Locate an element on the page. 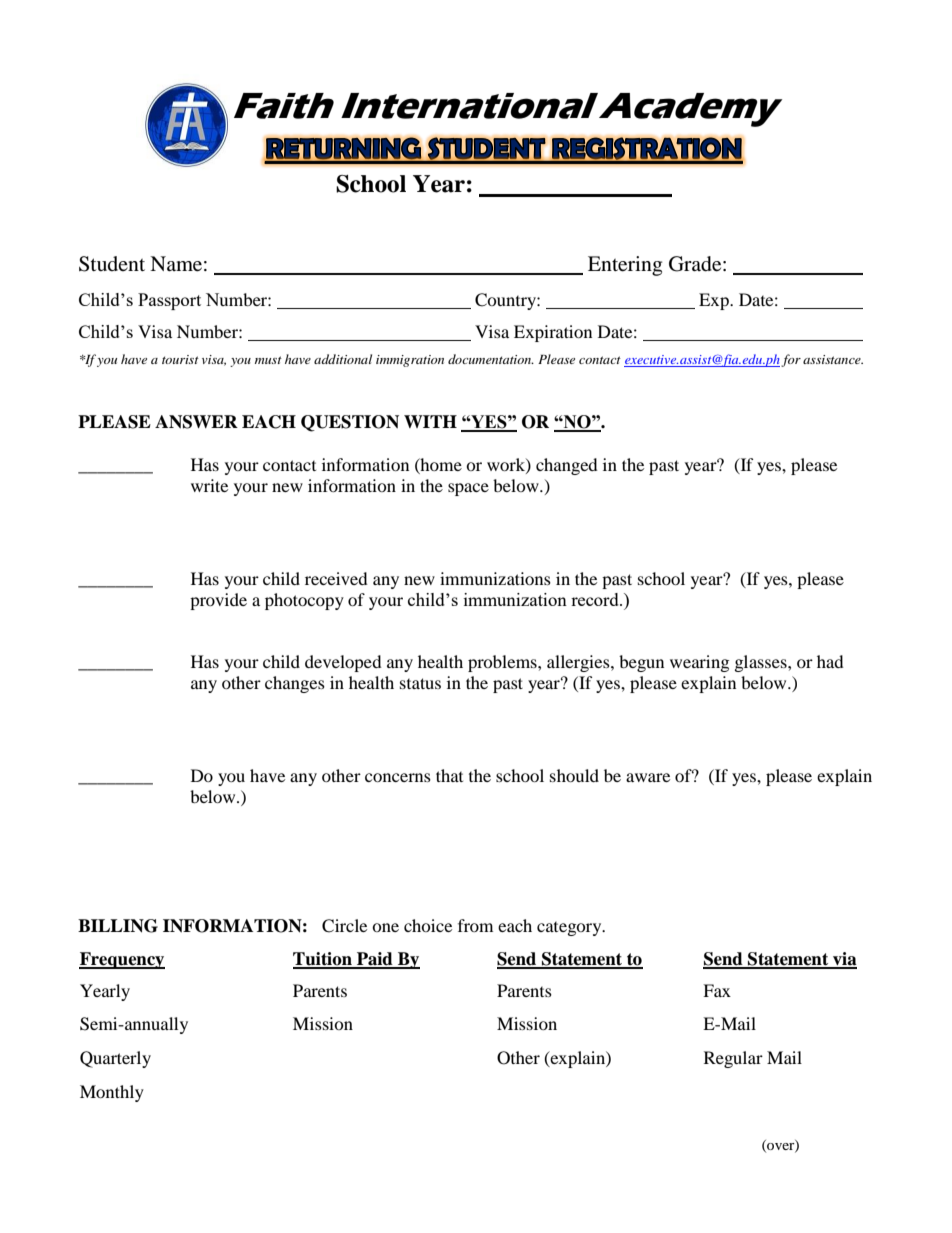 The width and height of the image is (952, 1233). provide is located at coordinates (218, 601).
